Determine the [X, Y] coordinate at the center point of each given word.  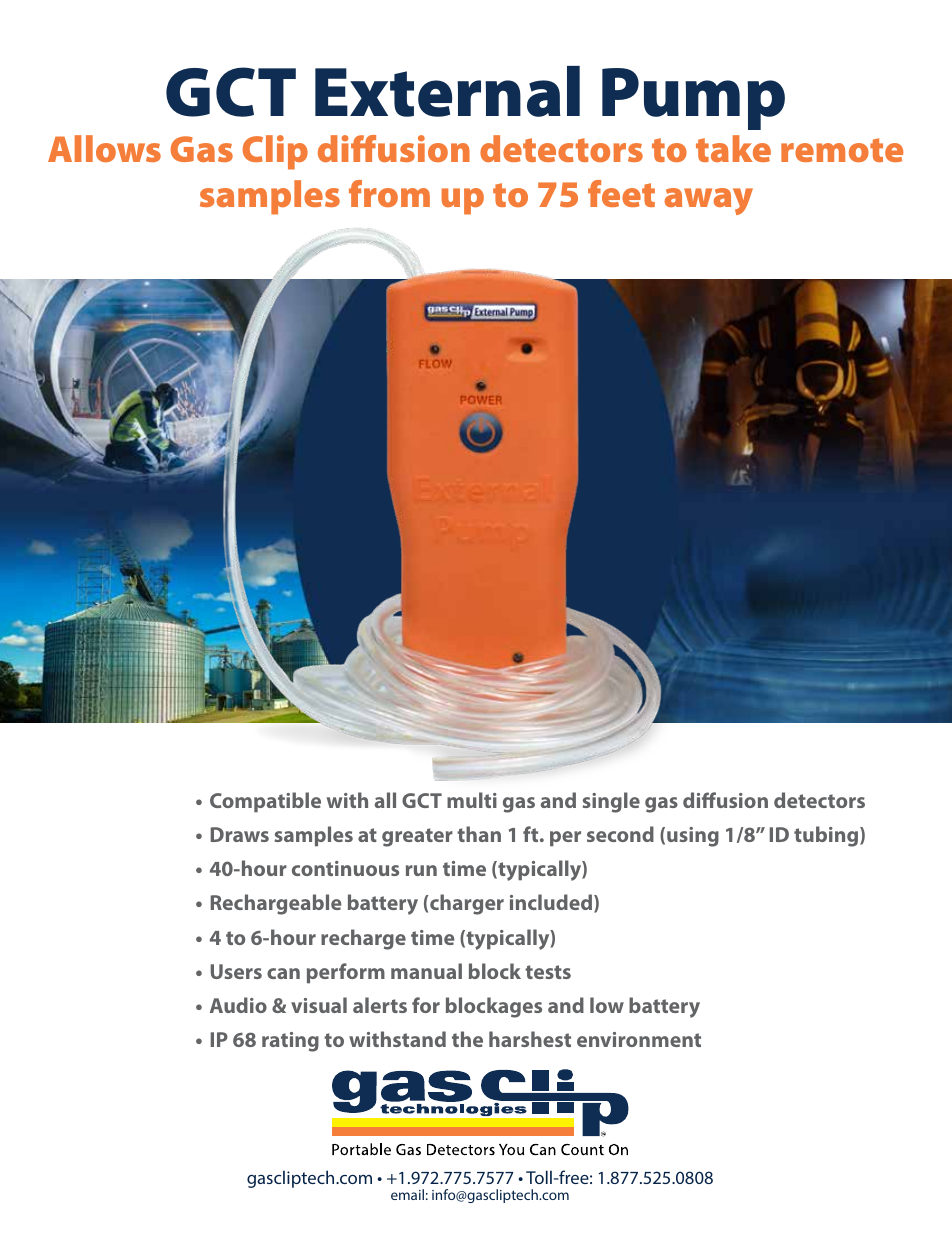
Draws [240, 834]
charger [467, 904]
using [693, 837]
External [447, 91]
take [733, 148]
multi [472, 800]
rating [290, 1042]
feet [621, 193]
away [709, 201]
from [389, 193]
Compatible [265, 802]
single [611, 802]
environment [639, 1039]
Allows [104, 148]
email [407, 1194]
